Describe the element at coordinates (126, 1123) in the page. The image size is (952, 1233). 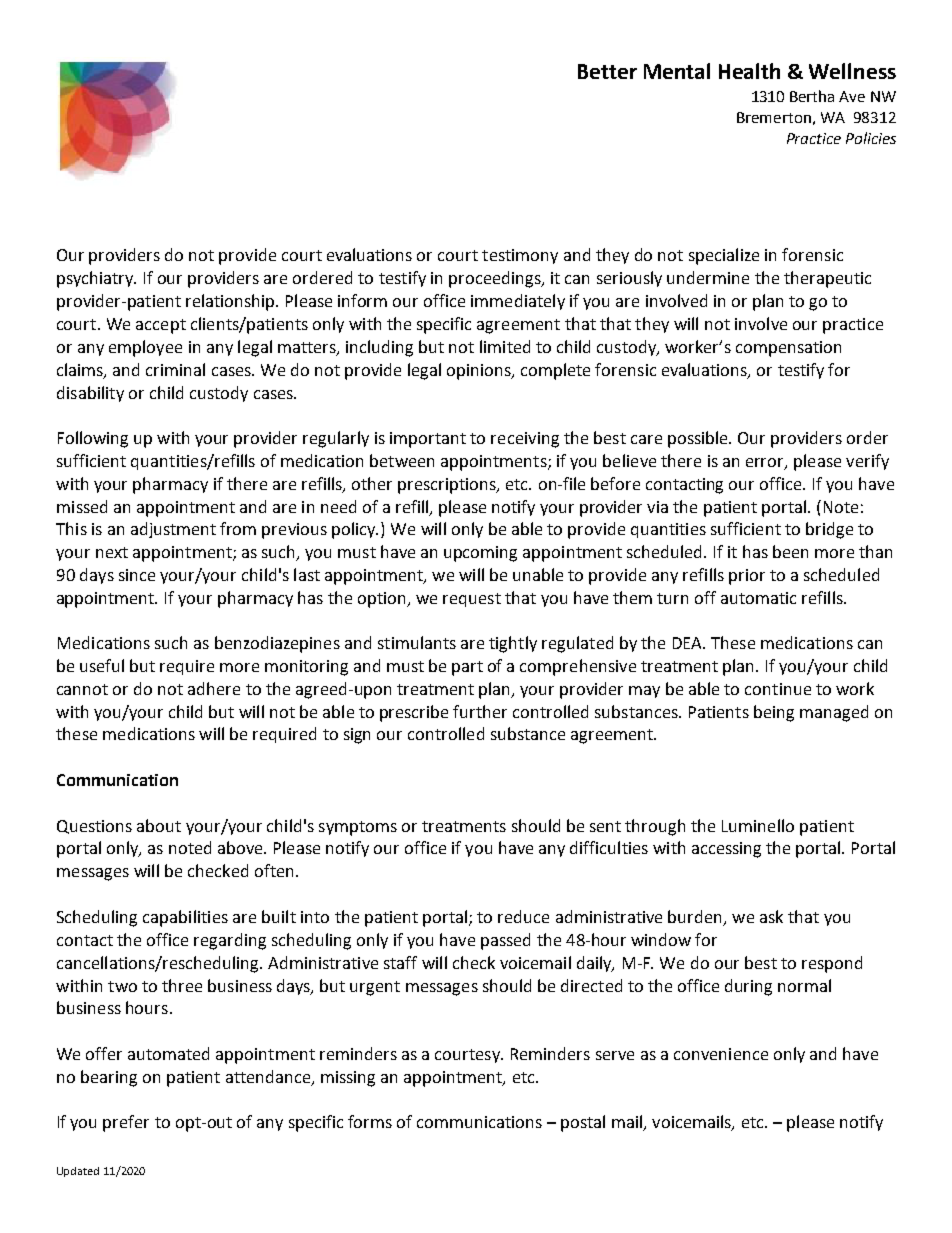
I see `prefer` at that location.
